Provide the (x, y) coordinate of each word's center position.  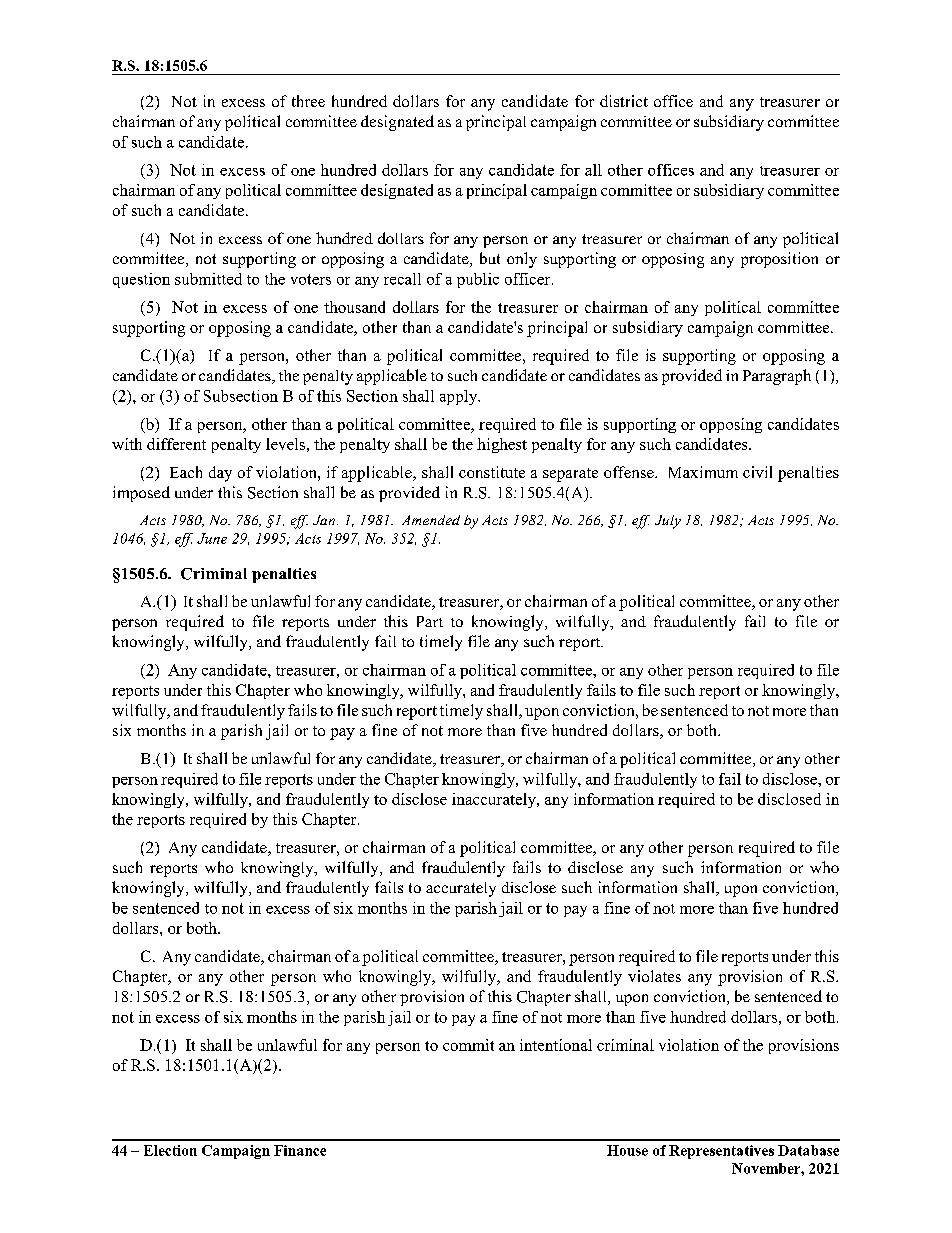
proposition (779, 260)
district (624, 101)
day (220, 474)
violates (654, 976)
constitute (492, 472)
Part (430, 621)
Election (170, 1150)
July (668, 522)
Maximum (703, 472)
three (308, 101)
